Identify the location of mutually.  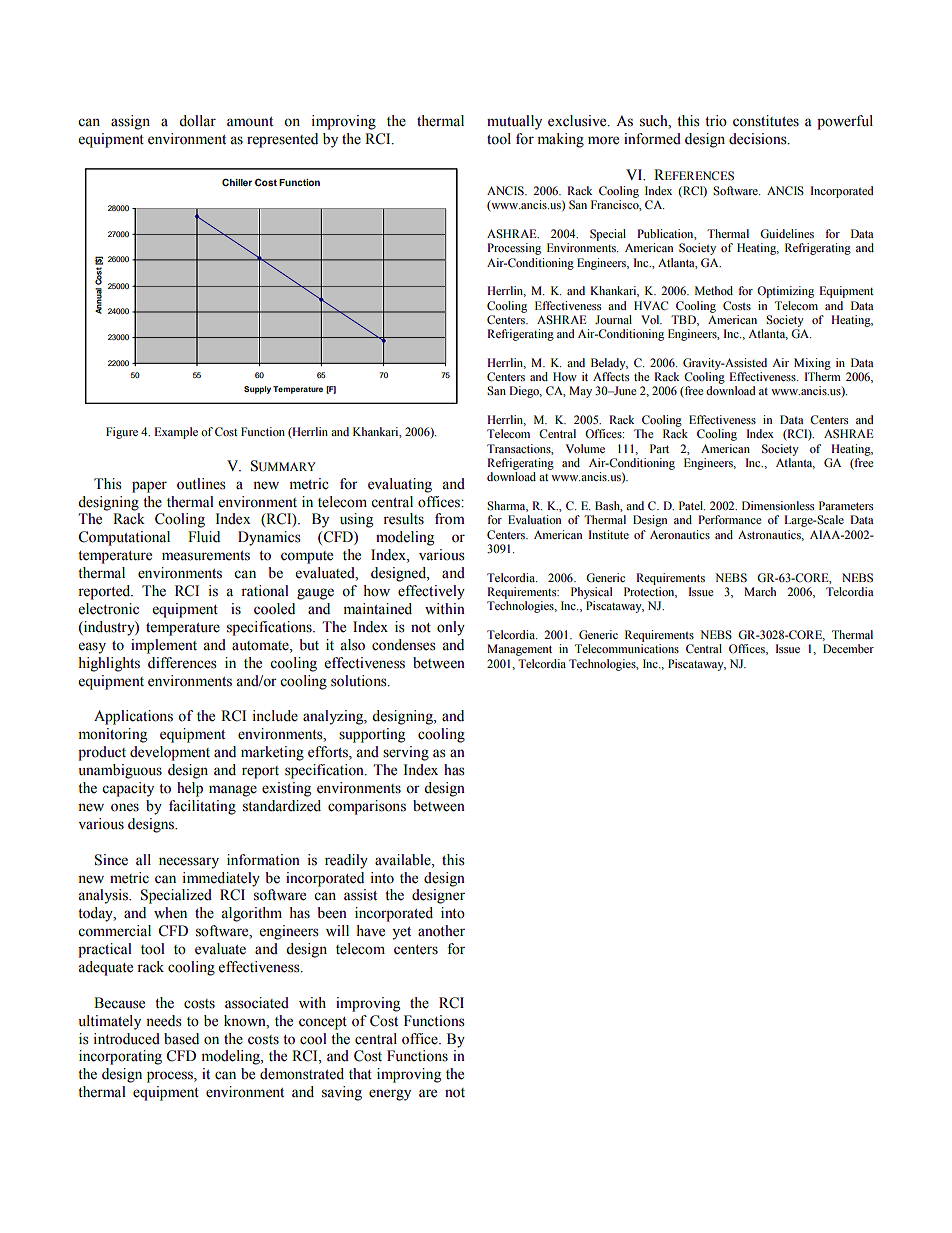
(514, 122).
